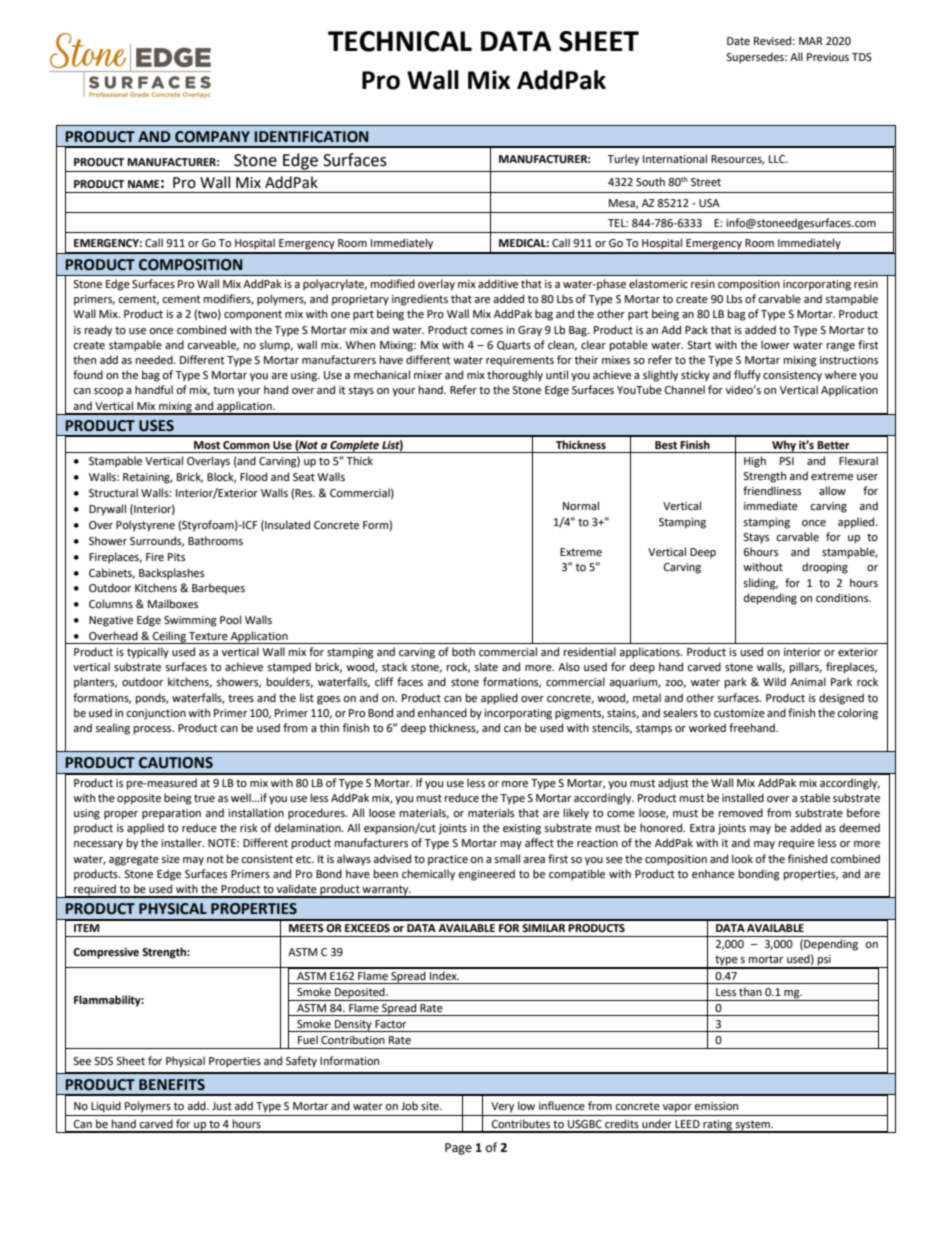 The height and width of the page is (1233, 952). Describe the element at coordinates (825, 568) in the page. I see `drooping` at that location.
